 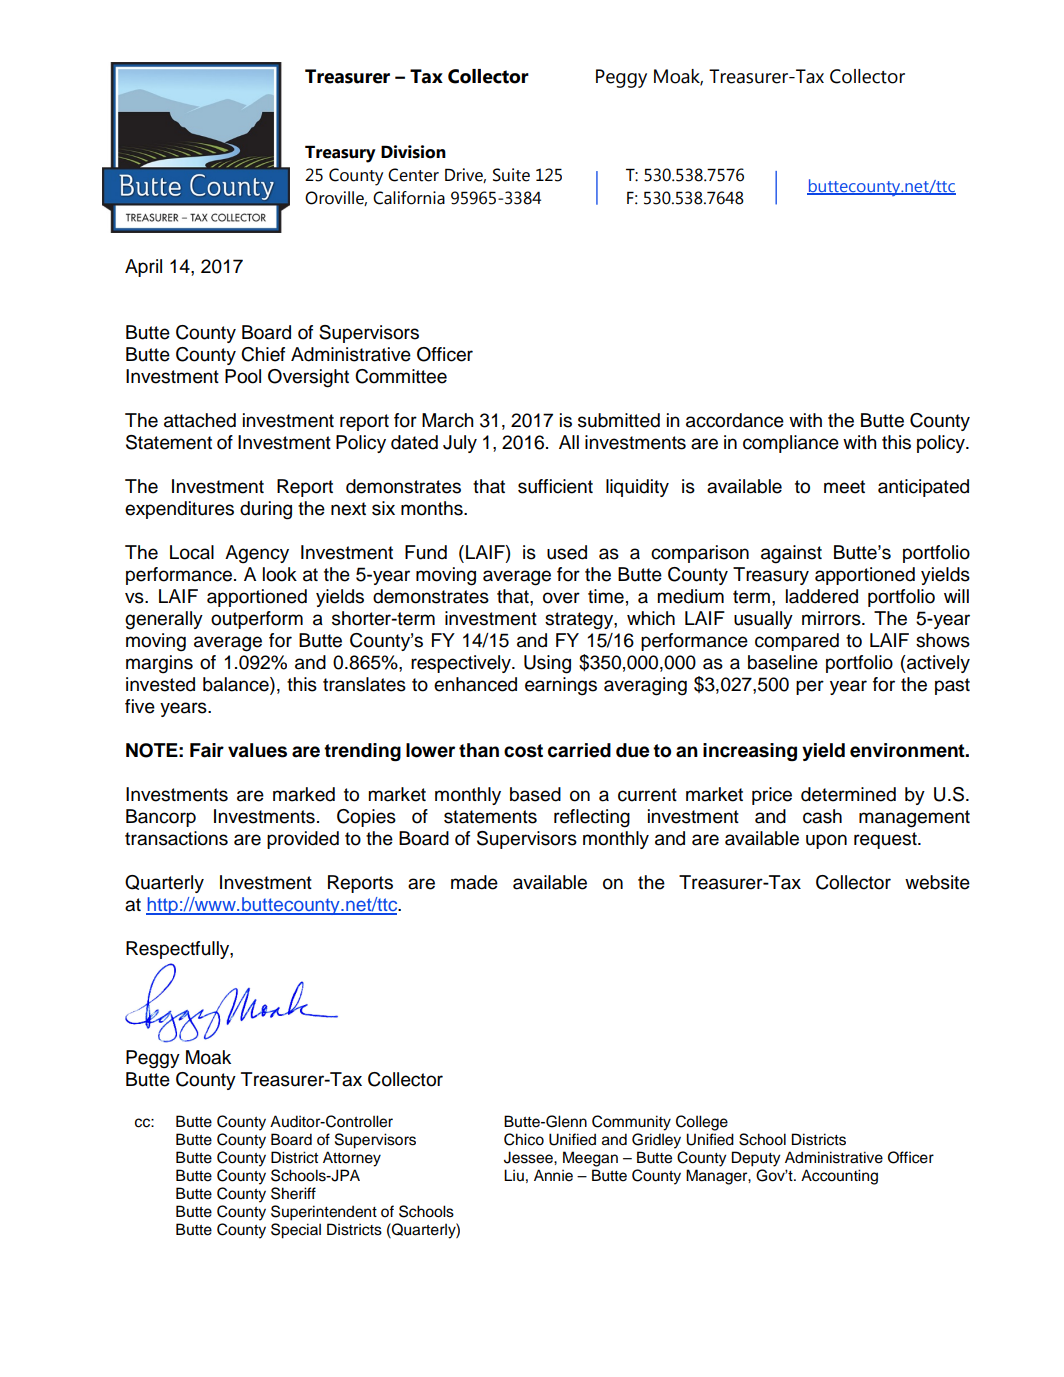 I want to click on baseline, so click(x=783, y=662).
